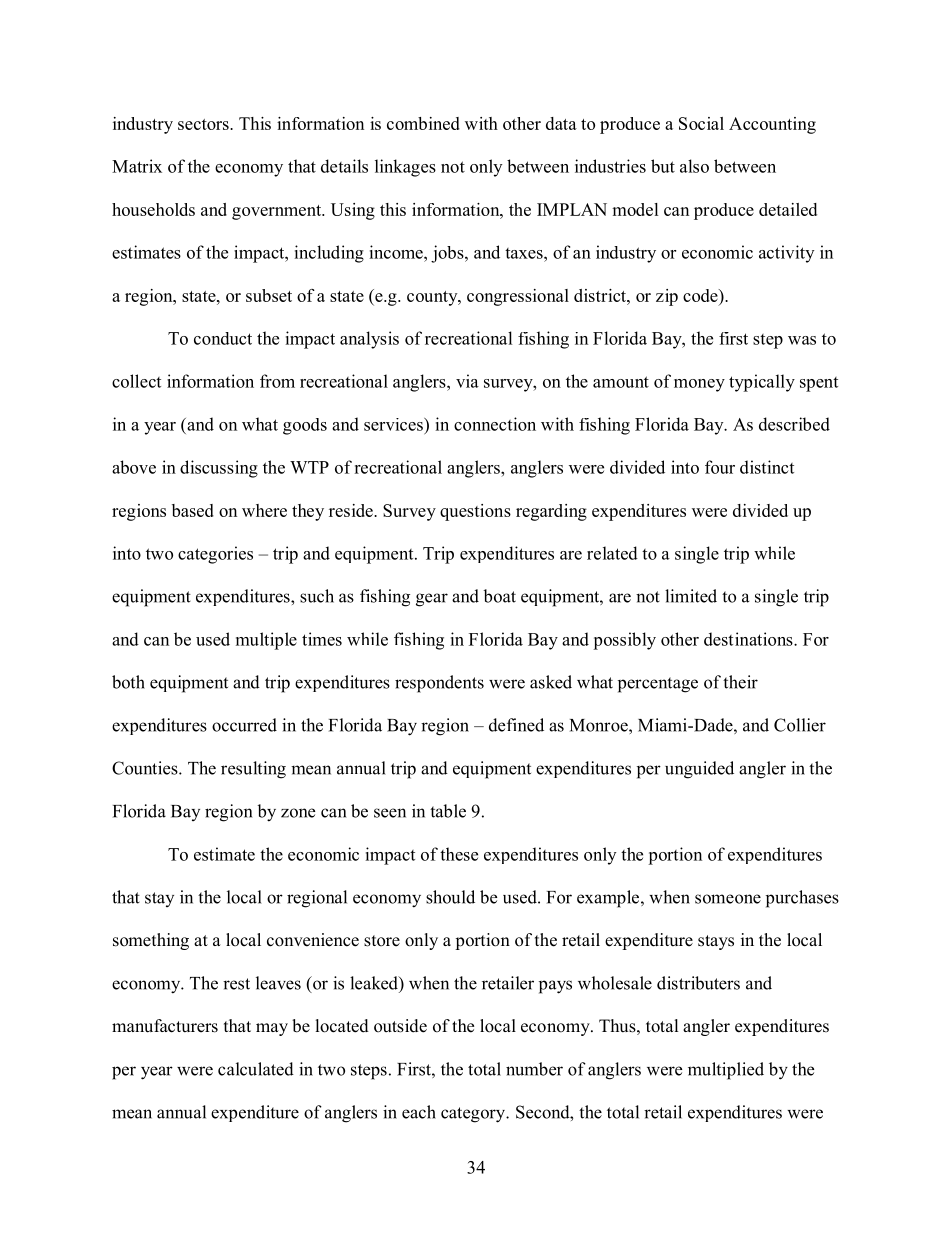 Image resolution: width=952 pixels, height=1233 pixels. I want to click on from, so click(277, 381).
